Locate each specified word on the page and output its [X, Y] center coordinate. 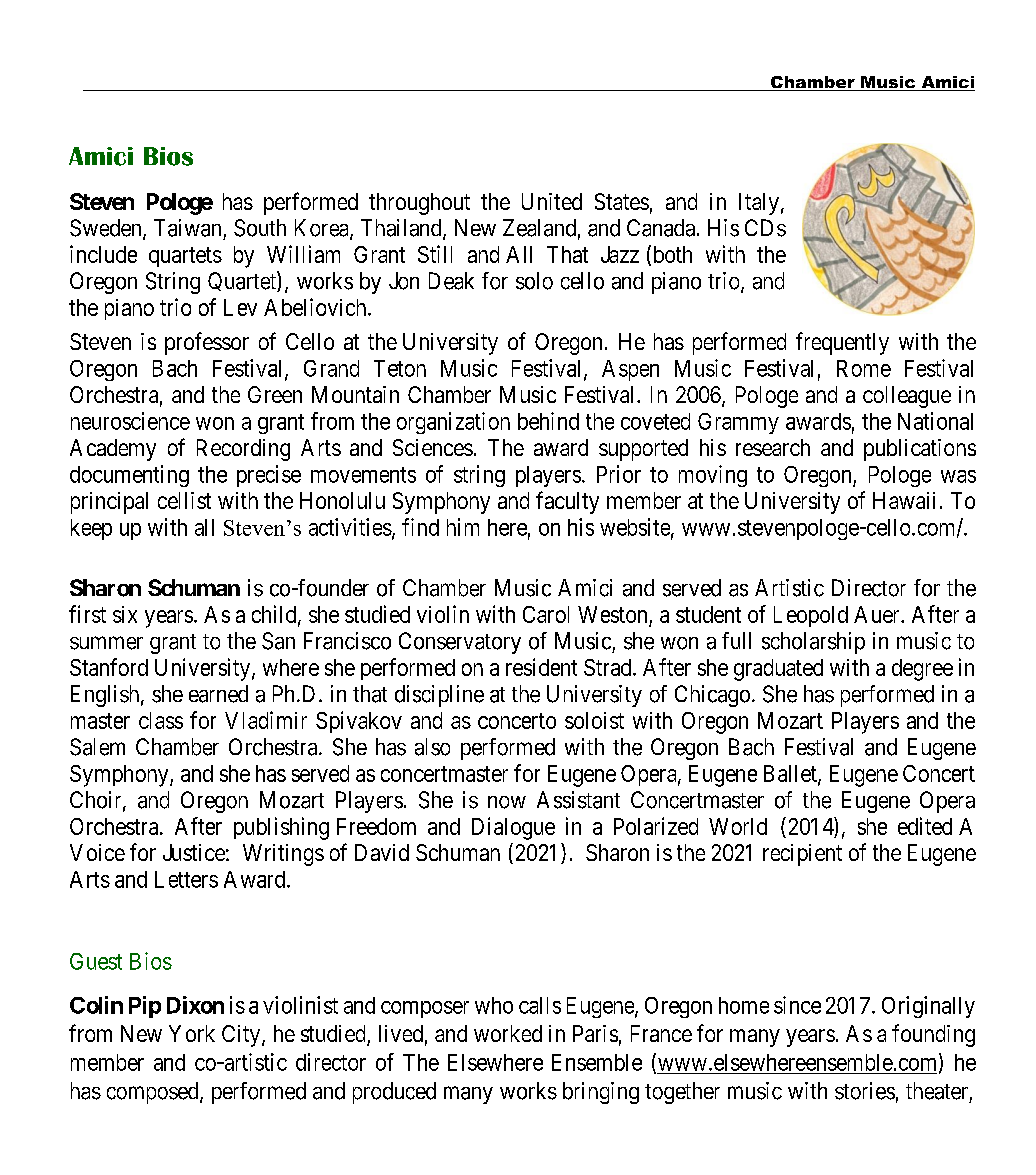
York [192, 1033]
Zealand [539, 228]
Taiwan [187, 228]
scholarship [813, 643]
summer [106, 643]
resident [541, 667]
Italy [759, 204]
